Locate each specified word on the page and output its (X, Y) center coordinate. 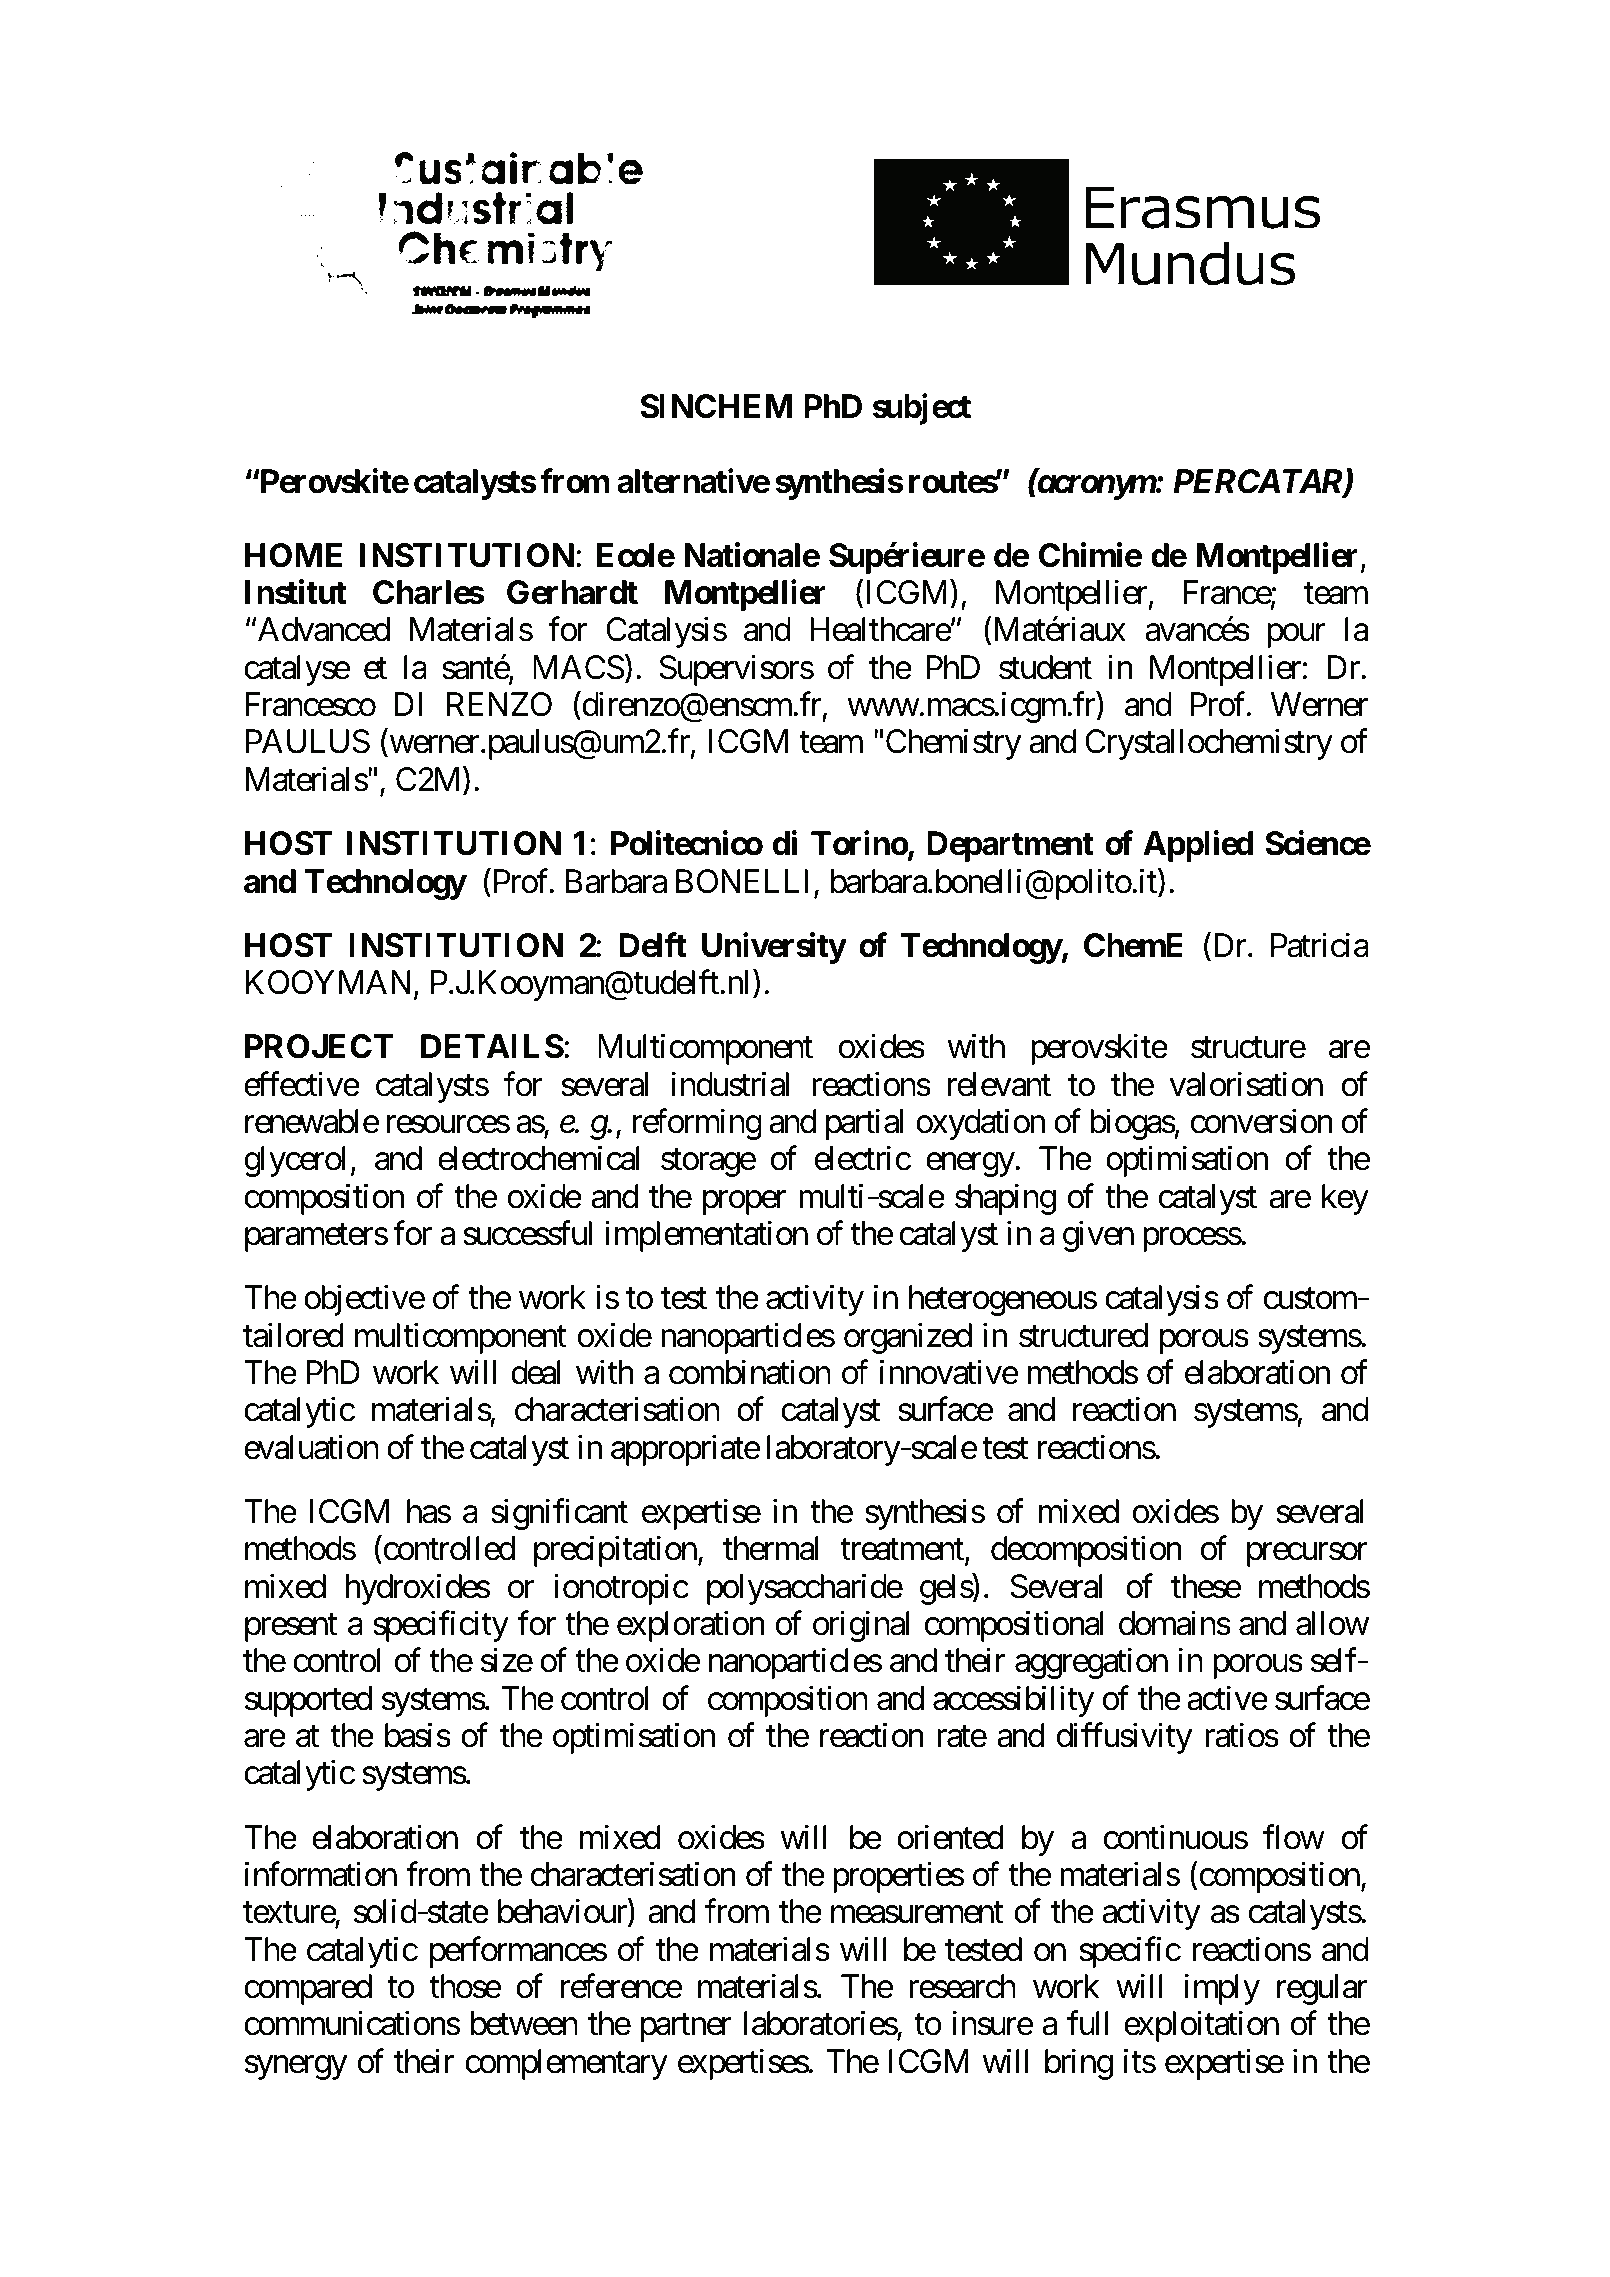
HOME (293, 555)
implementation (706, 1236)
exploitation (1201, 2026)
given (1098, 1236)
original (861, 1626)
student (1045, 667)
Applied (1198, 846)
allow (1332, 1623)
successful (527, 1233)
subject (922, 409)
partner (686, 2028)
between (524, 2023)
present (291, 1628)
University (774, 948)
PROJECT (319, 1046)
